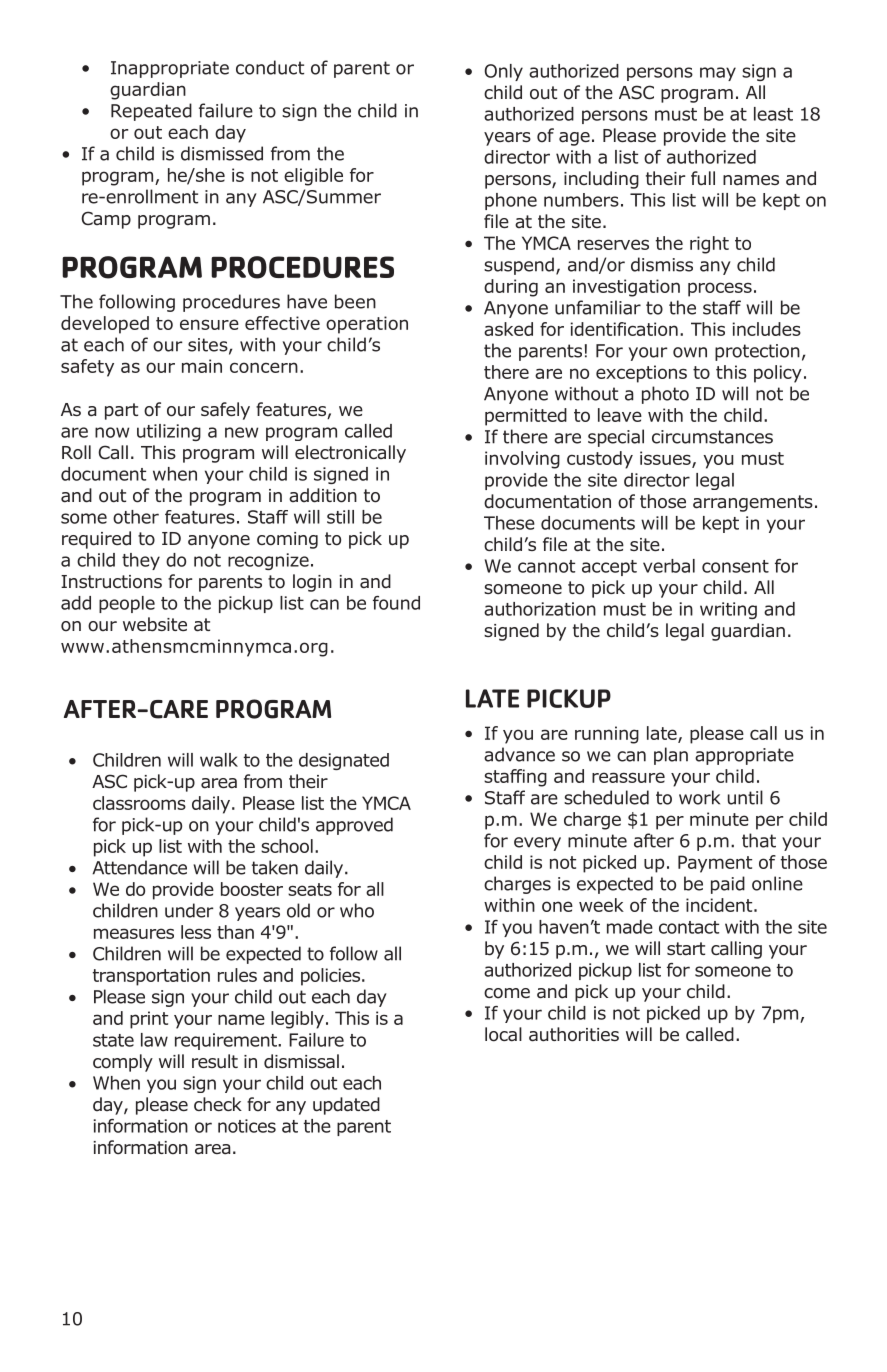 This image has width=887, height=1372. Describe the element at coordinates (396, 603) in the image. I see `found` at that location.
